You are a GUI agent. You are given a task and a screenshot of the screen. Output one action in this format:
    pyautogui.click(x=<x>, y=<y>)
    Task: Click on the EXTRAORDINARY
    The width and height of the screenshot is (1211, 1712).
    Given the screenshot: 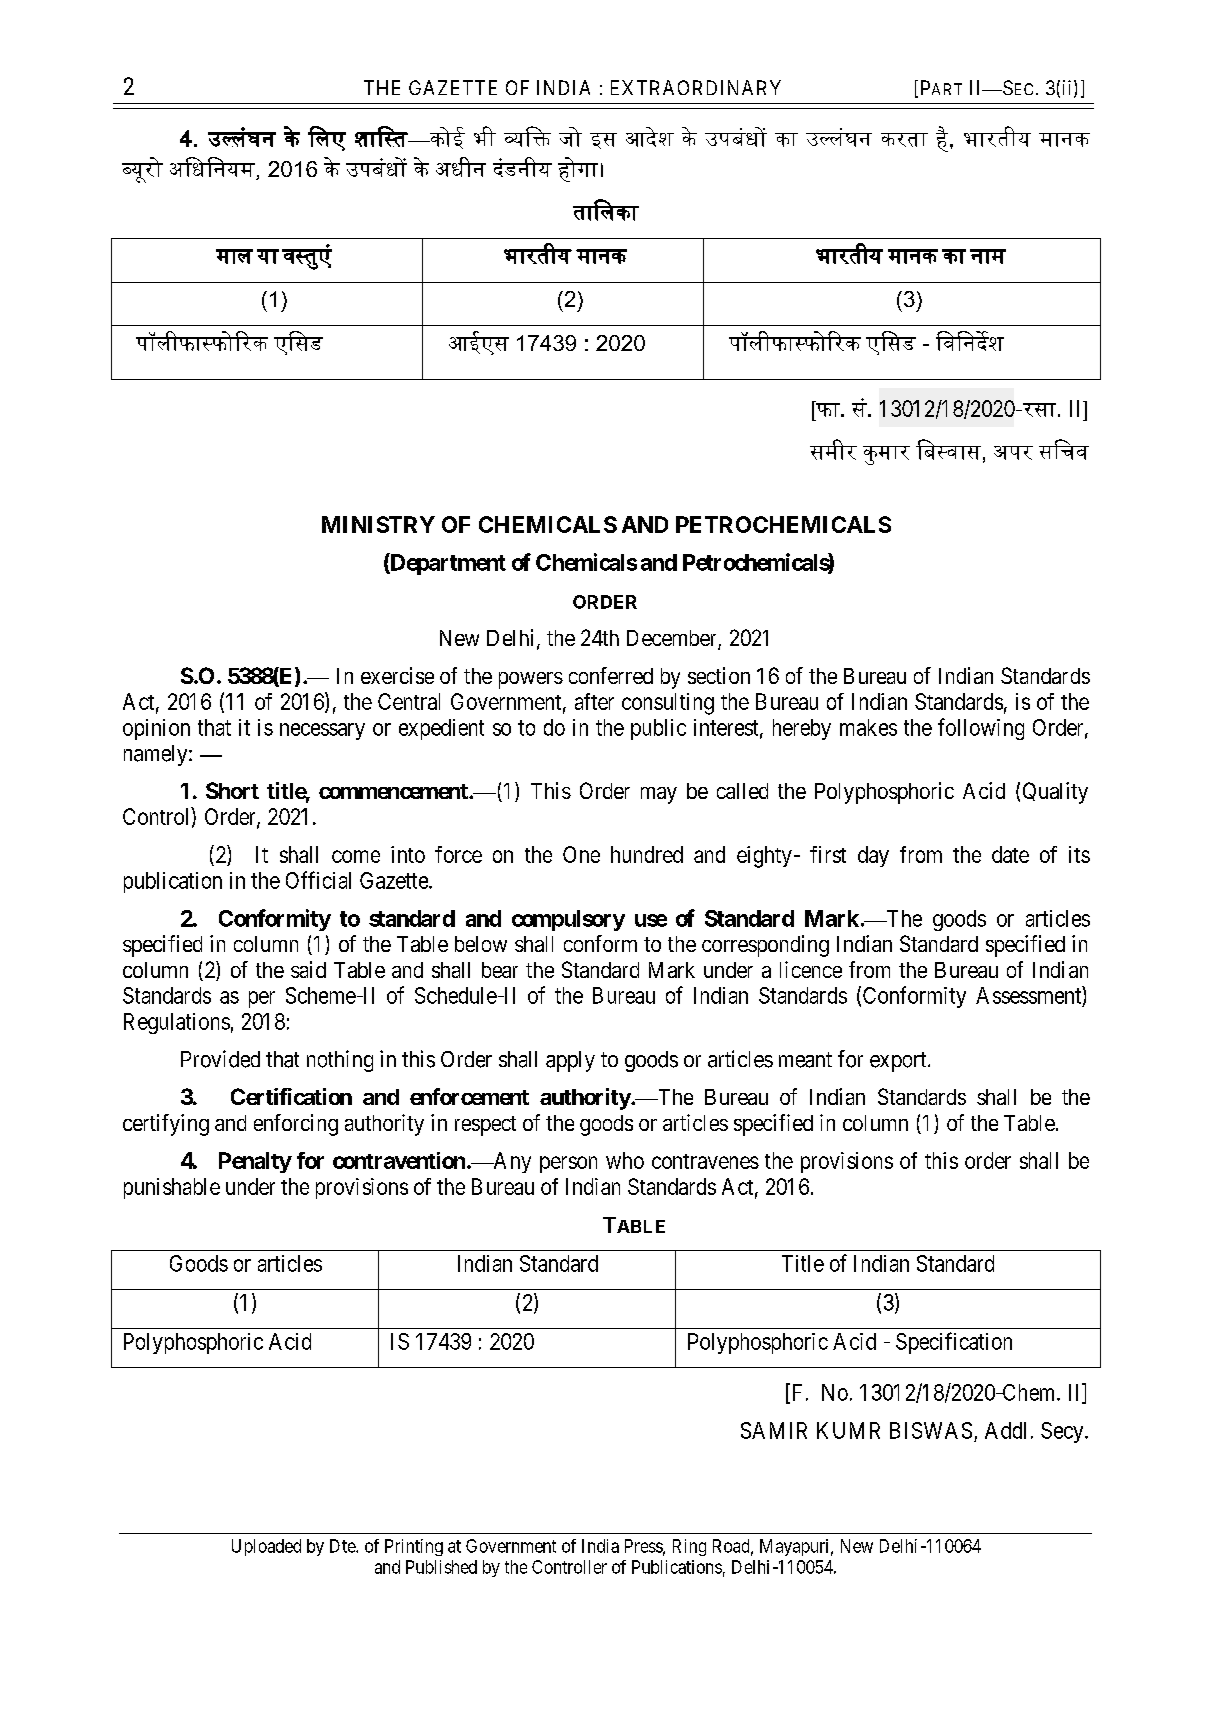 What is the action you would take?
    pyautogui.click(x=696, y=87)
